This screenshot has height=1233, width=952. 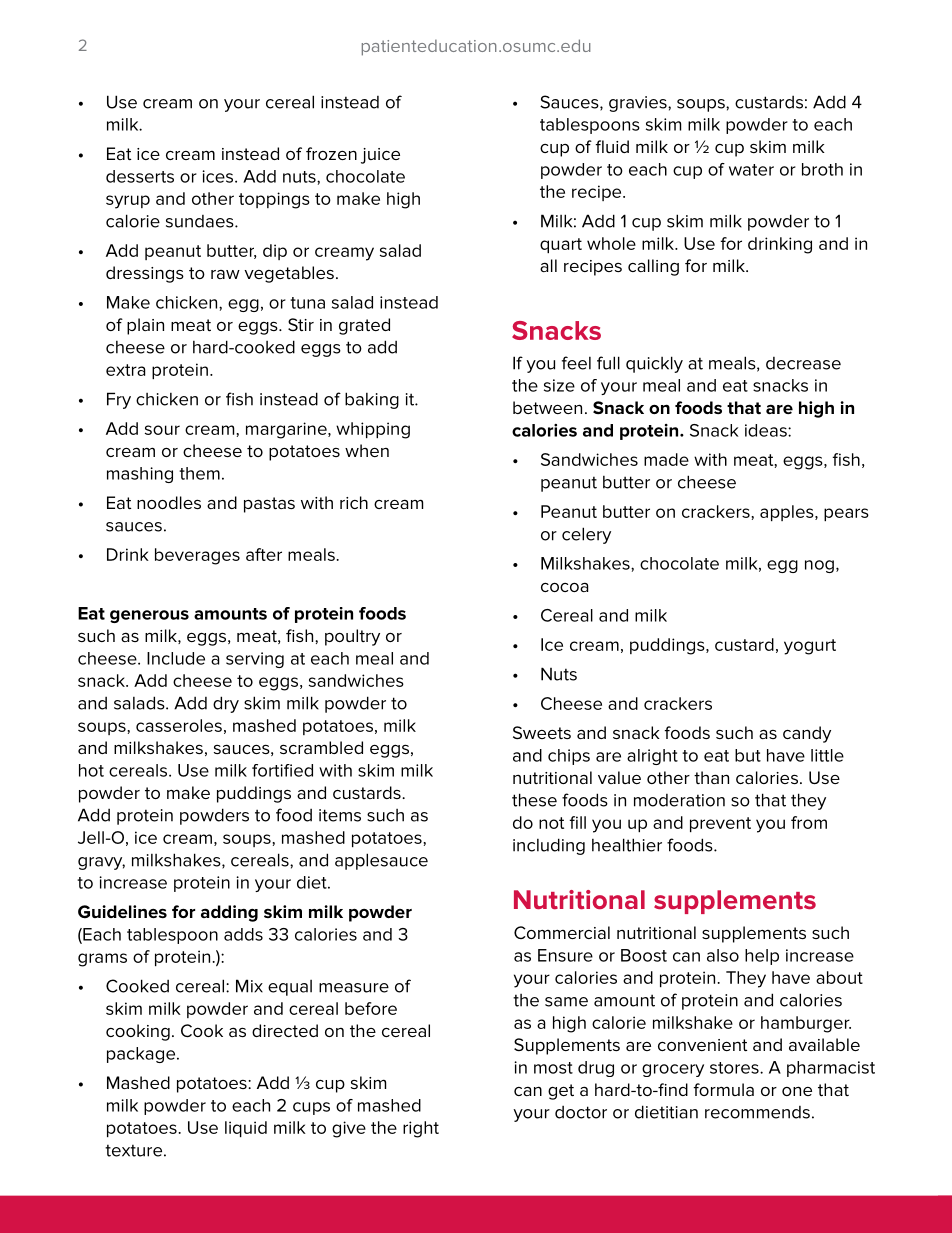 I want to click on liquid, so click(x=246, y=1129).
